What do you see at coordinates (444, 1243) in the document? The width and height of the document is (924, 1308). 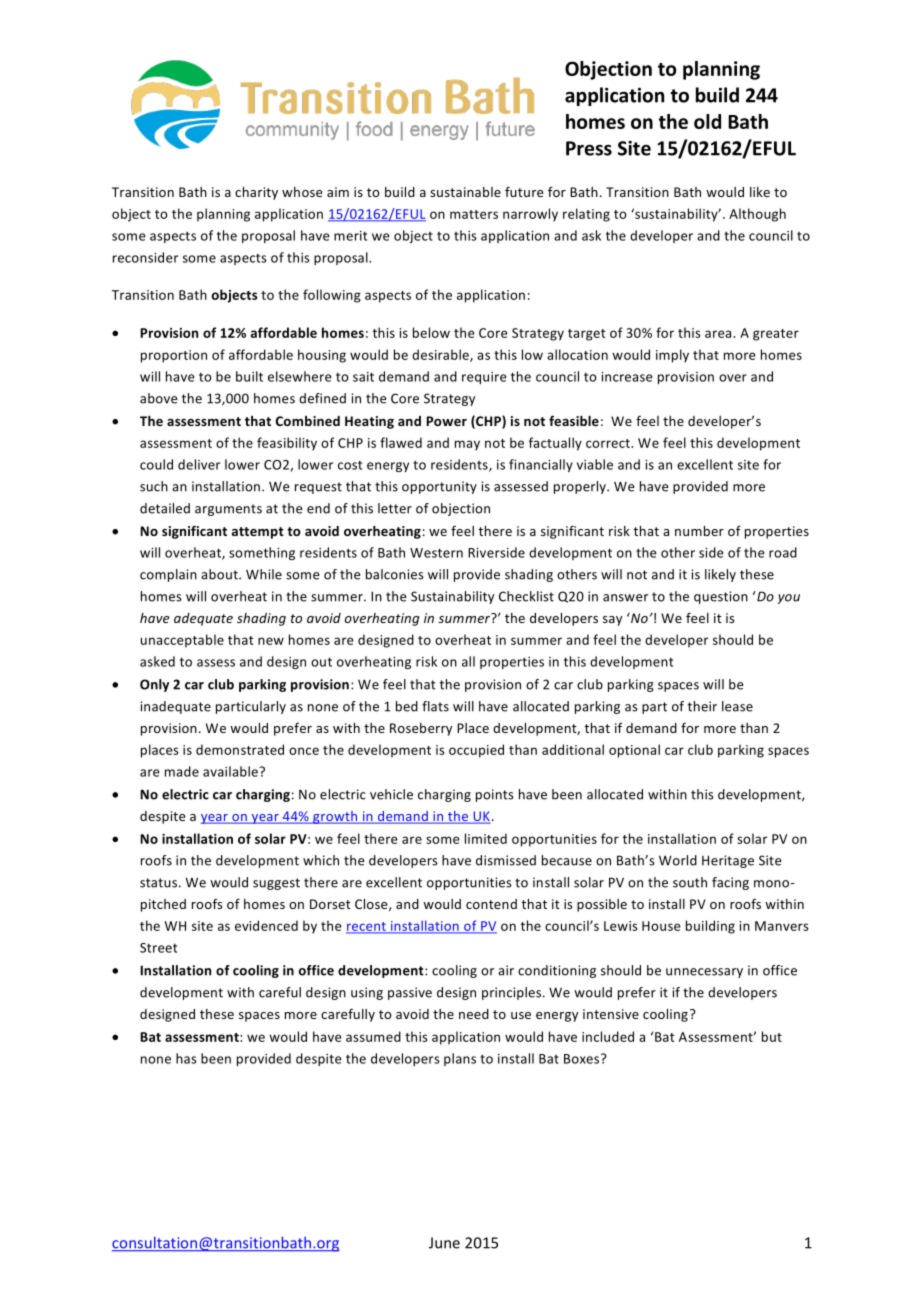 I see `June` at bounding box center [444, 1243].
